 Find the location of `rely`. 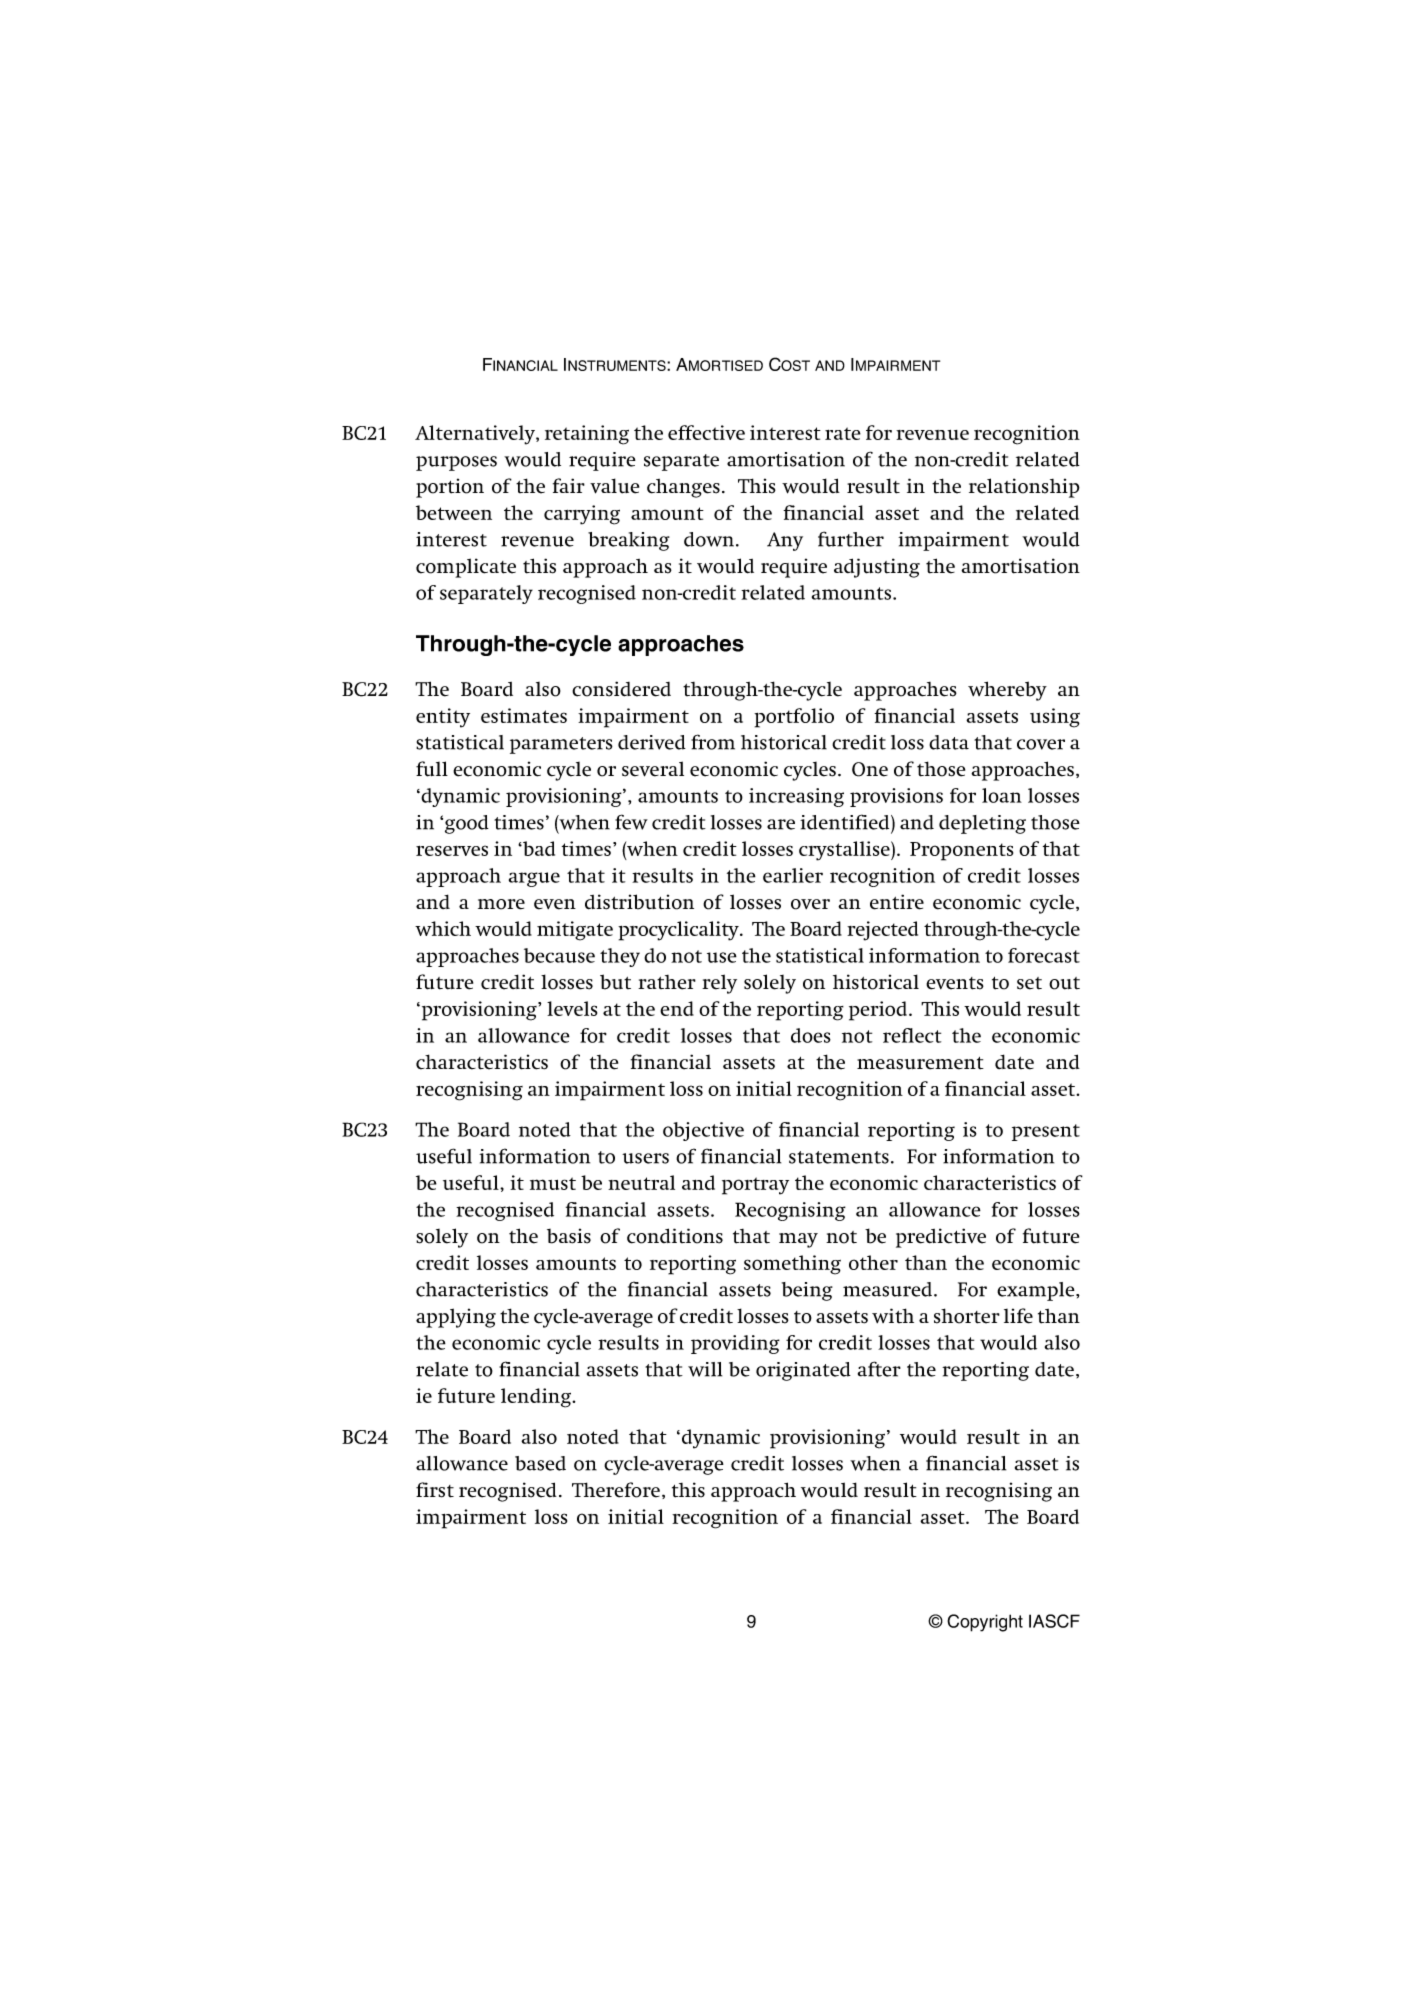

rely is located at coordinates (719, 984).
